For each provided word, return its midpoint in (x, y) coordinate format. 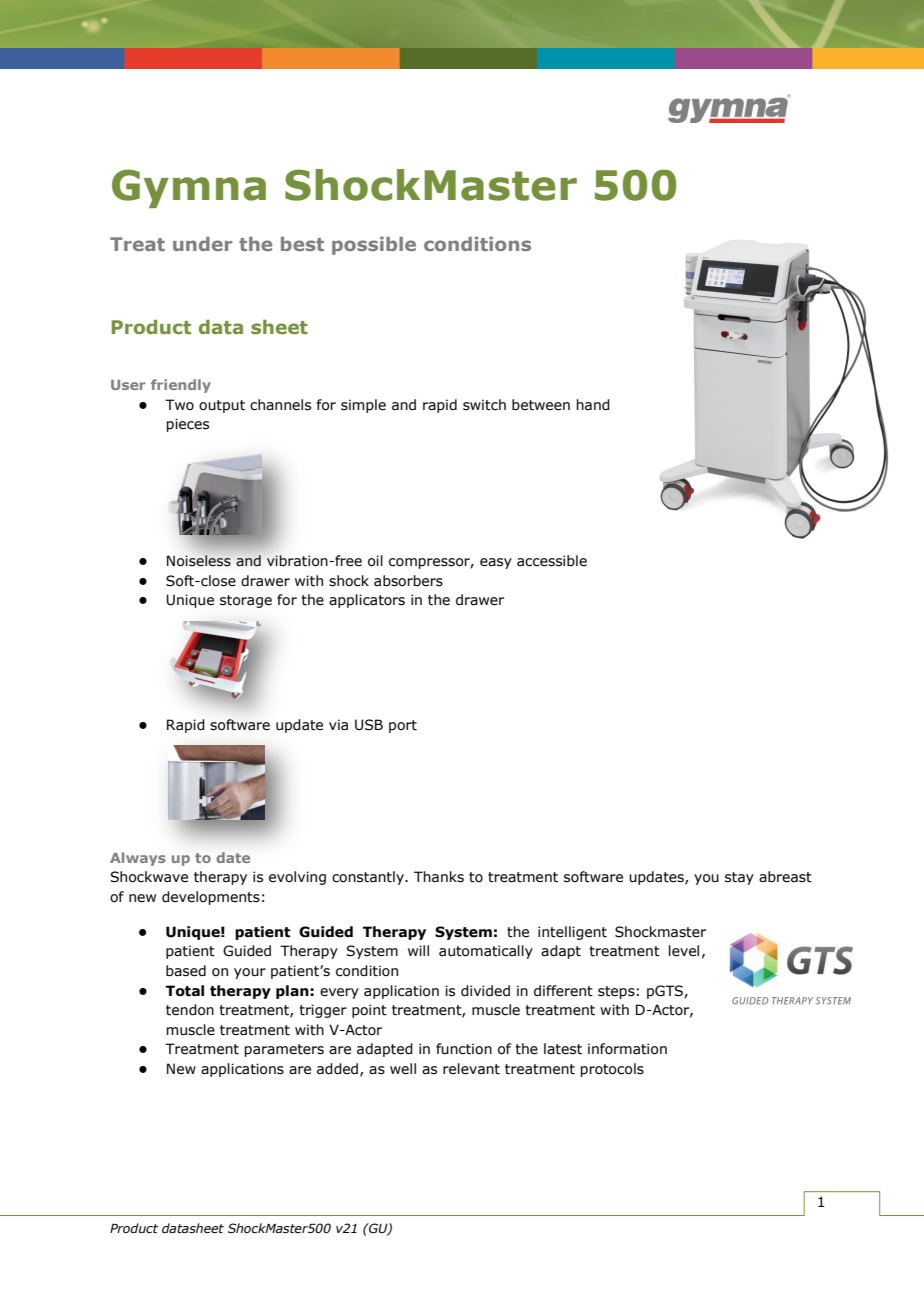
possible (374, 246)
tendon (190, 1010)
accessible (552, 561)
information (627, 1049)
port (403, 726)
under (202, 244)
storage (246, 601)
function (464, 1049)
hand (593, 405)
